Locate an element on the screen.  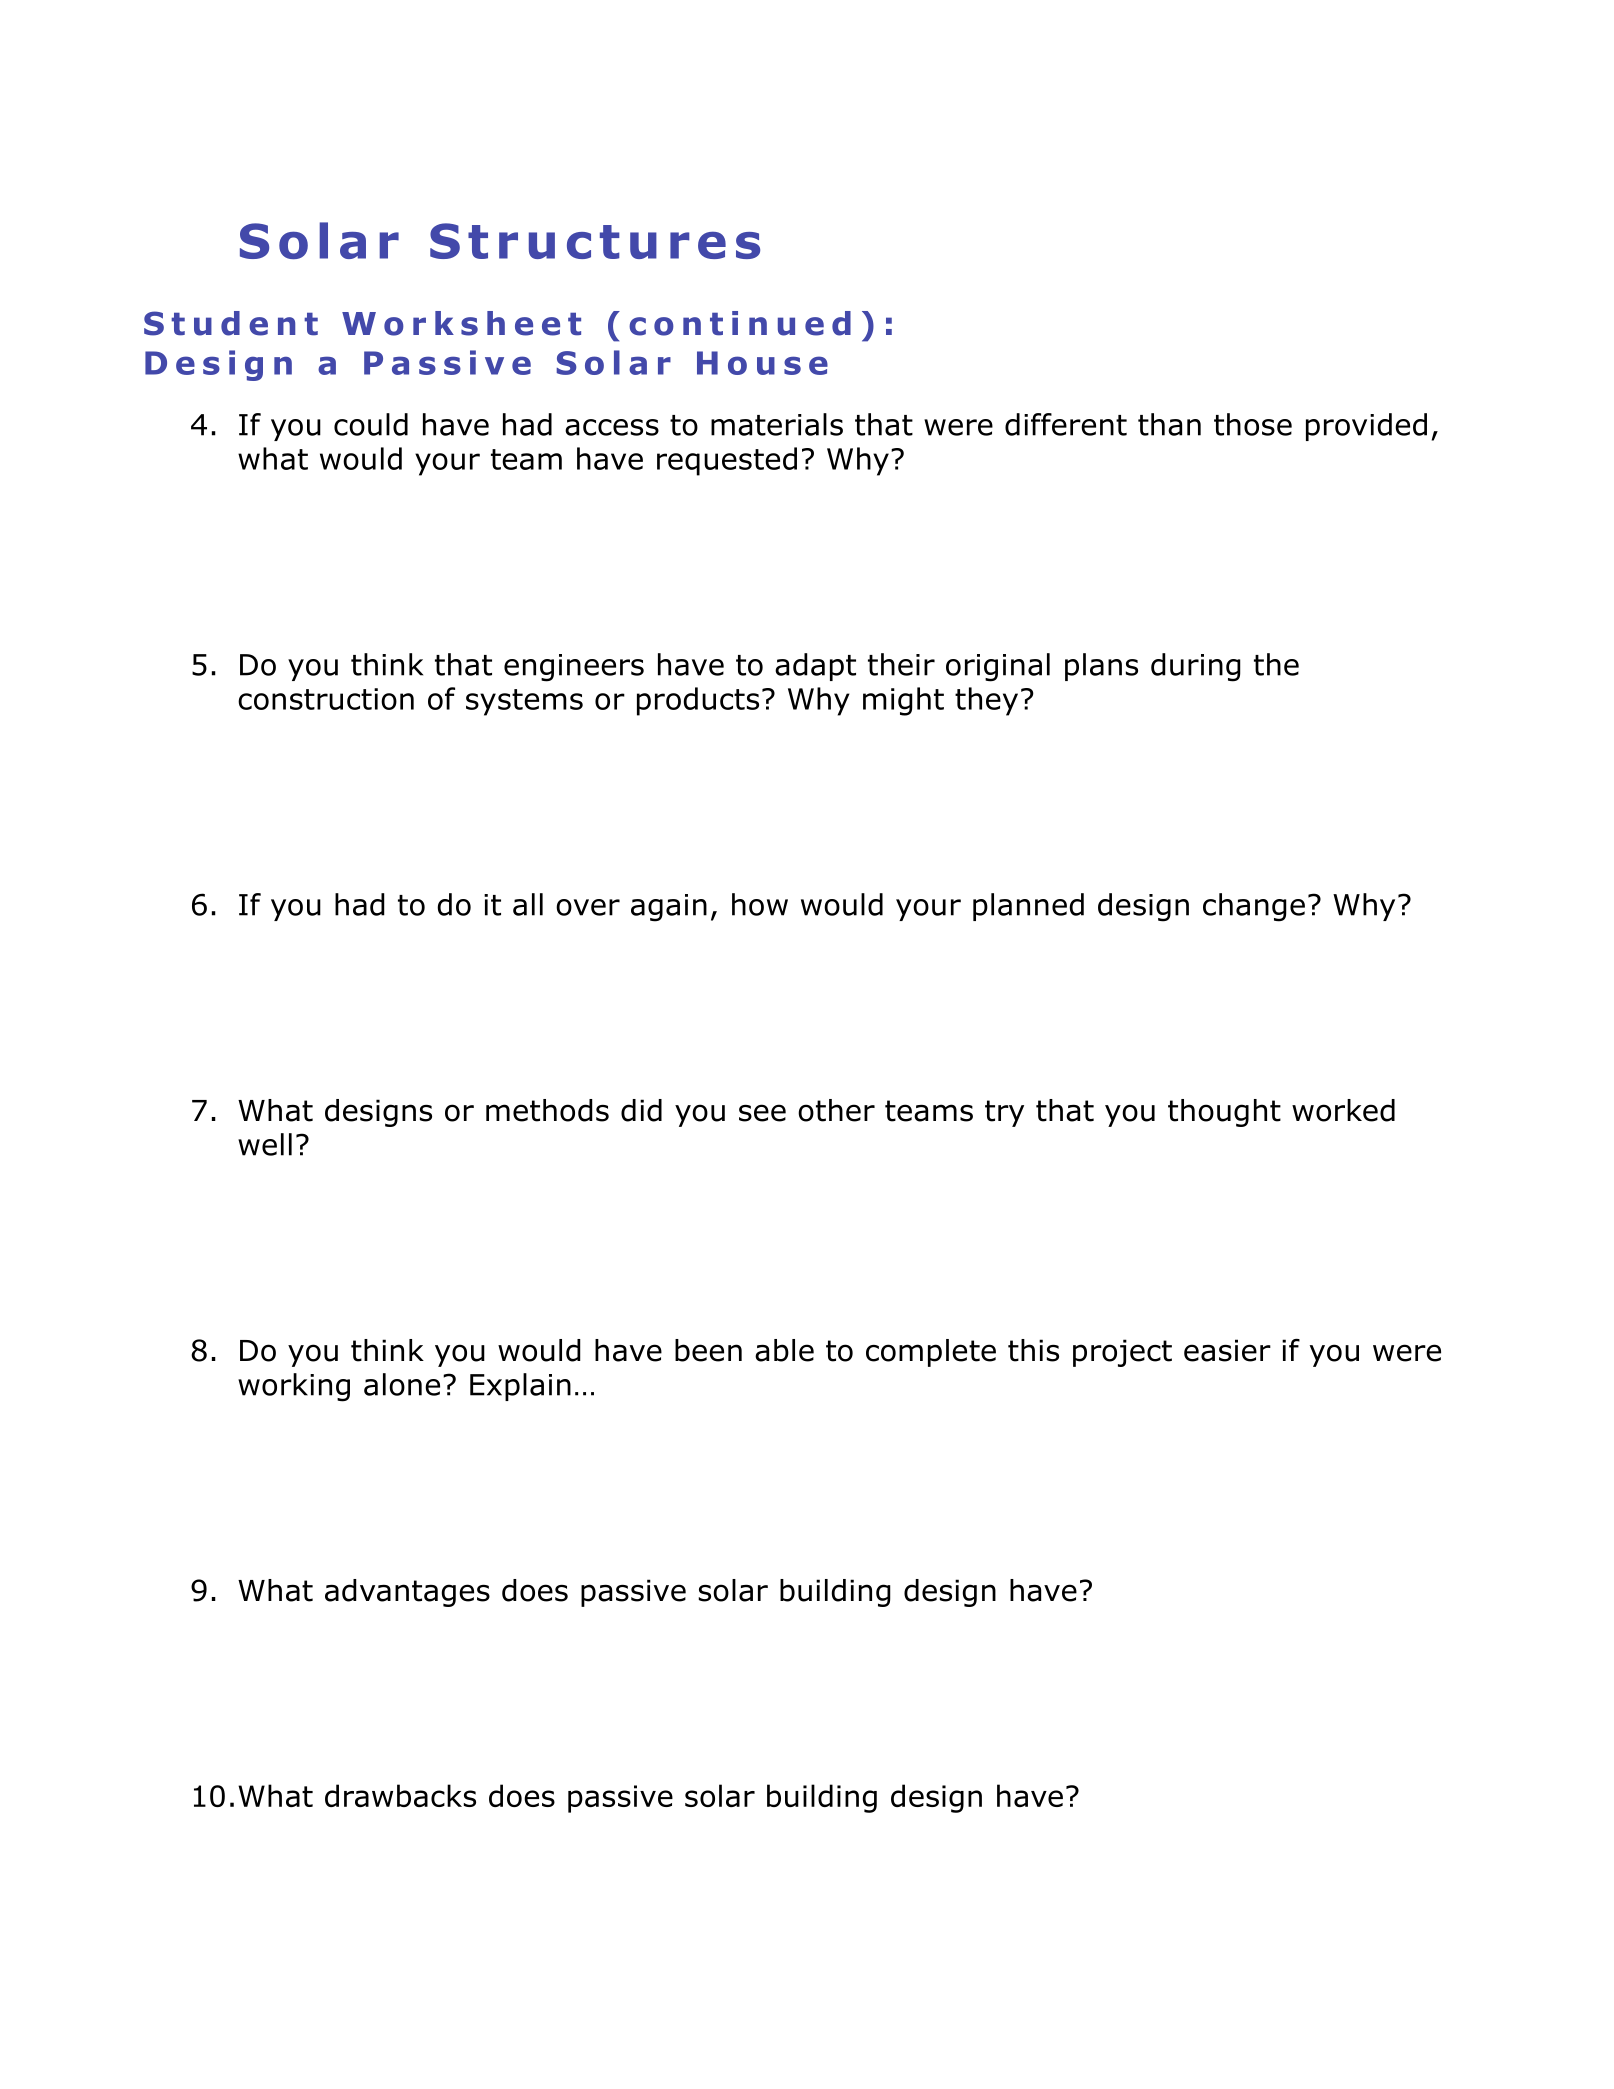
easier is located at coordinates (1227, 1350).
